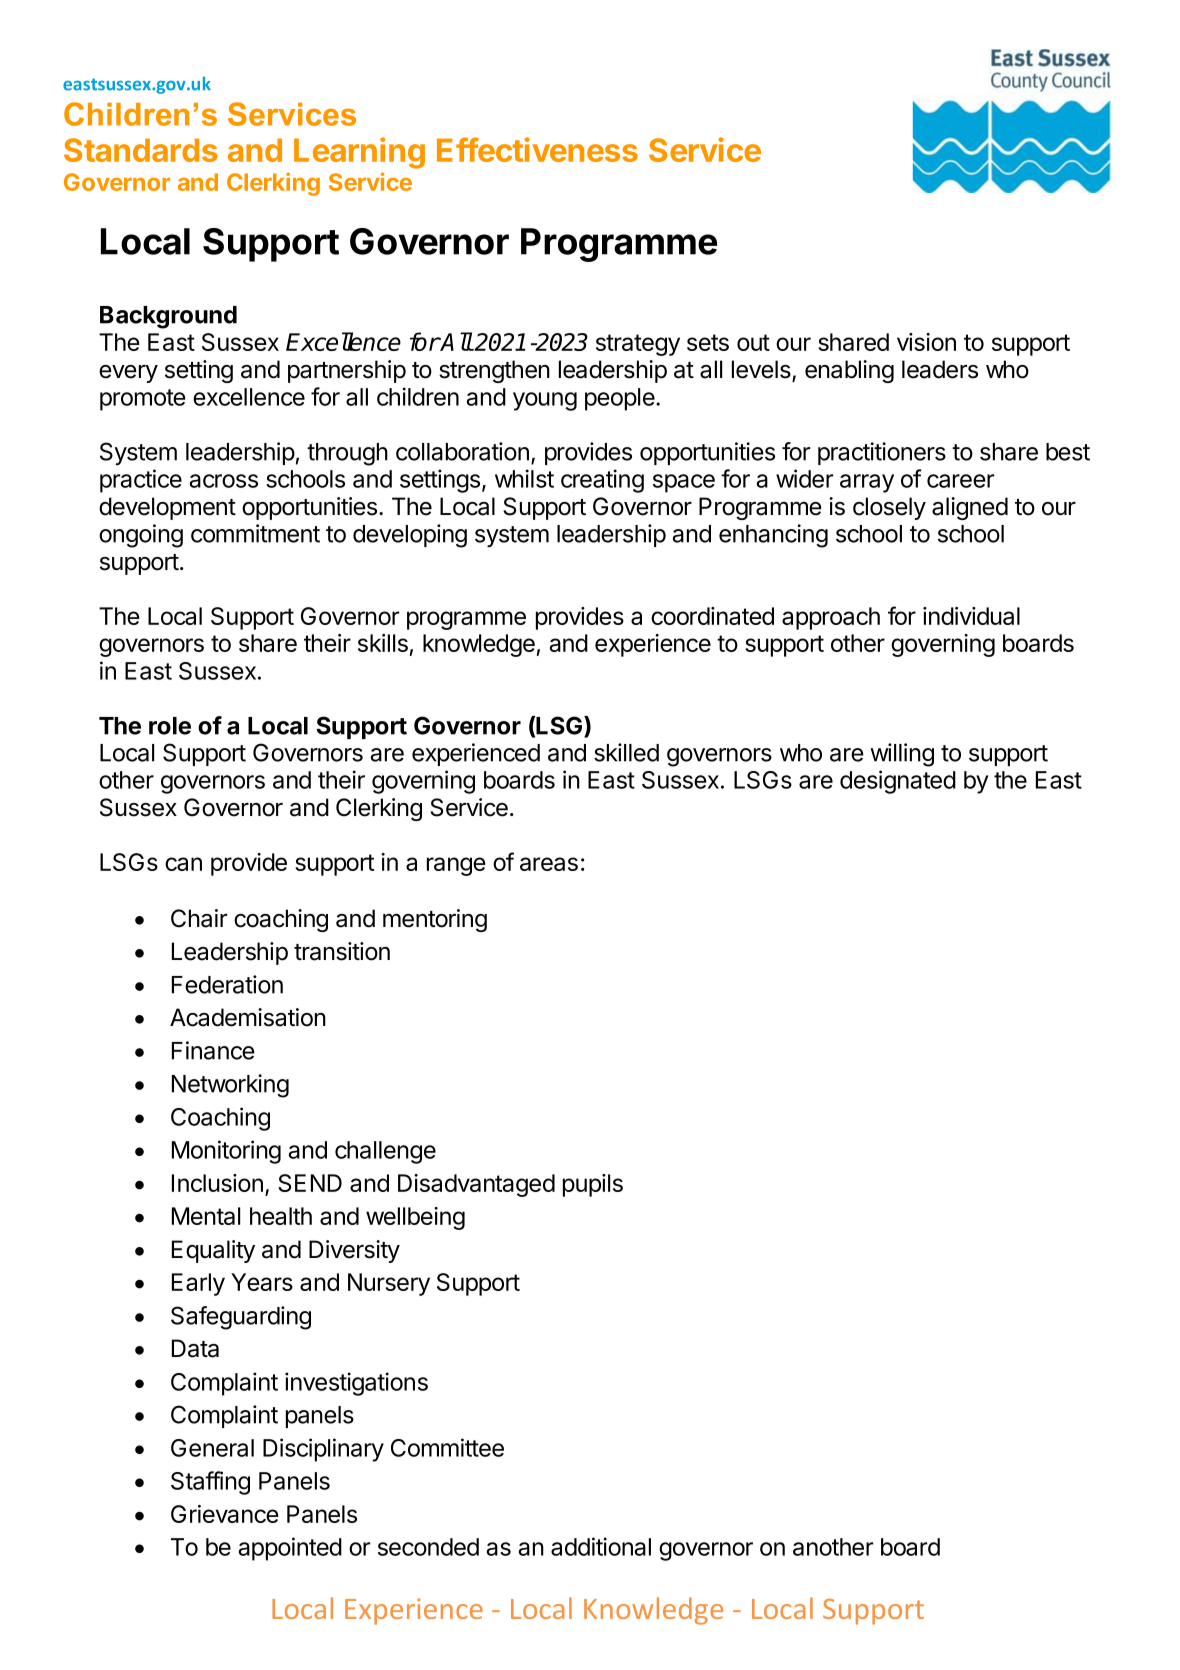 The image size is (1180, 1670). I want to click on commitment, so click(255, 533).
